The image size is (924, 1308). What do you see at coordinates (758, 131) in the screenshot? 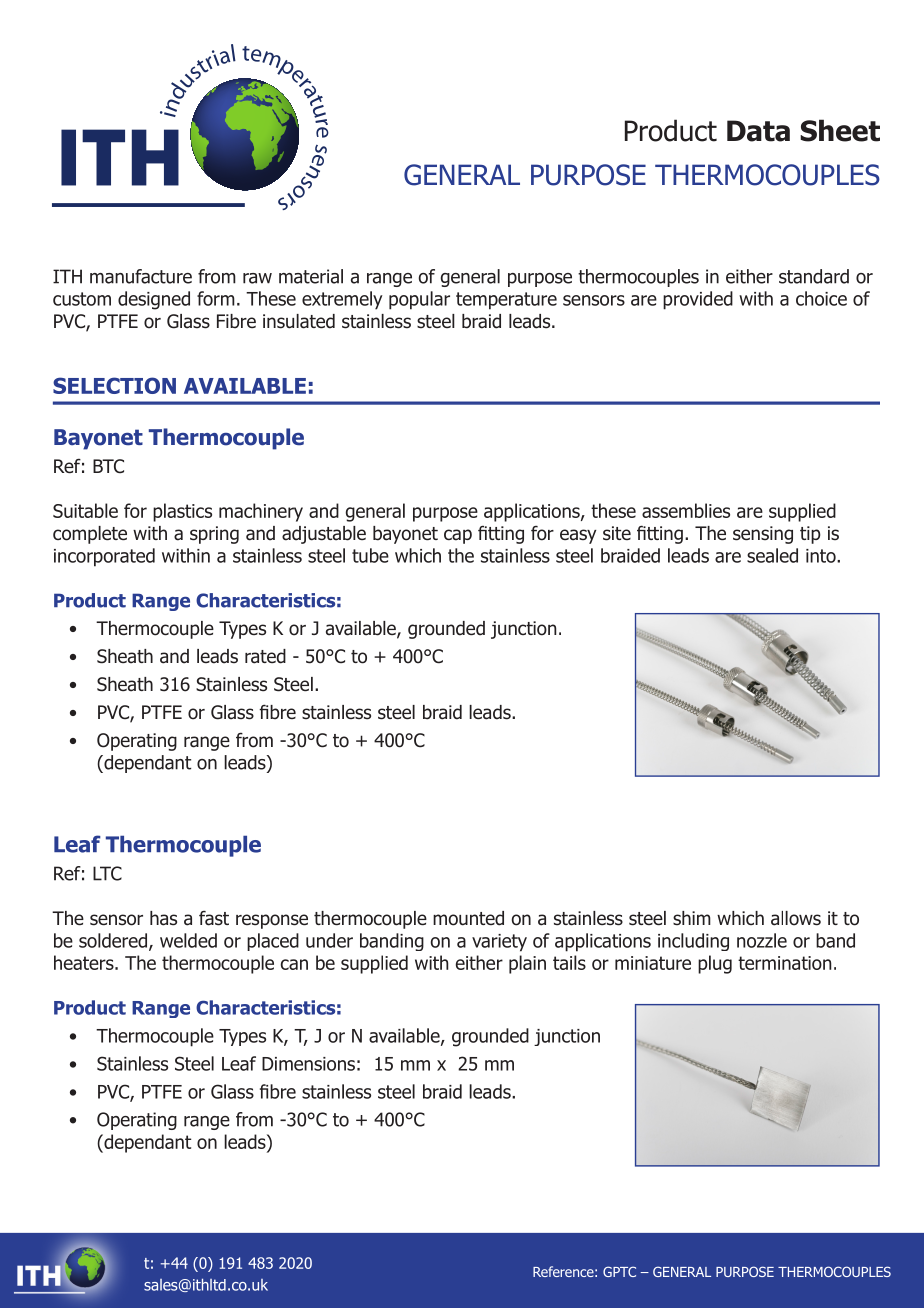
I see `Data` at bounding box center [758, 131].
